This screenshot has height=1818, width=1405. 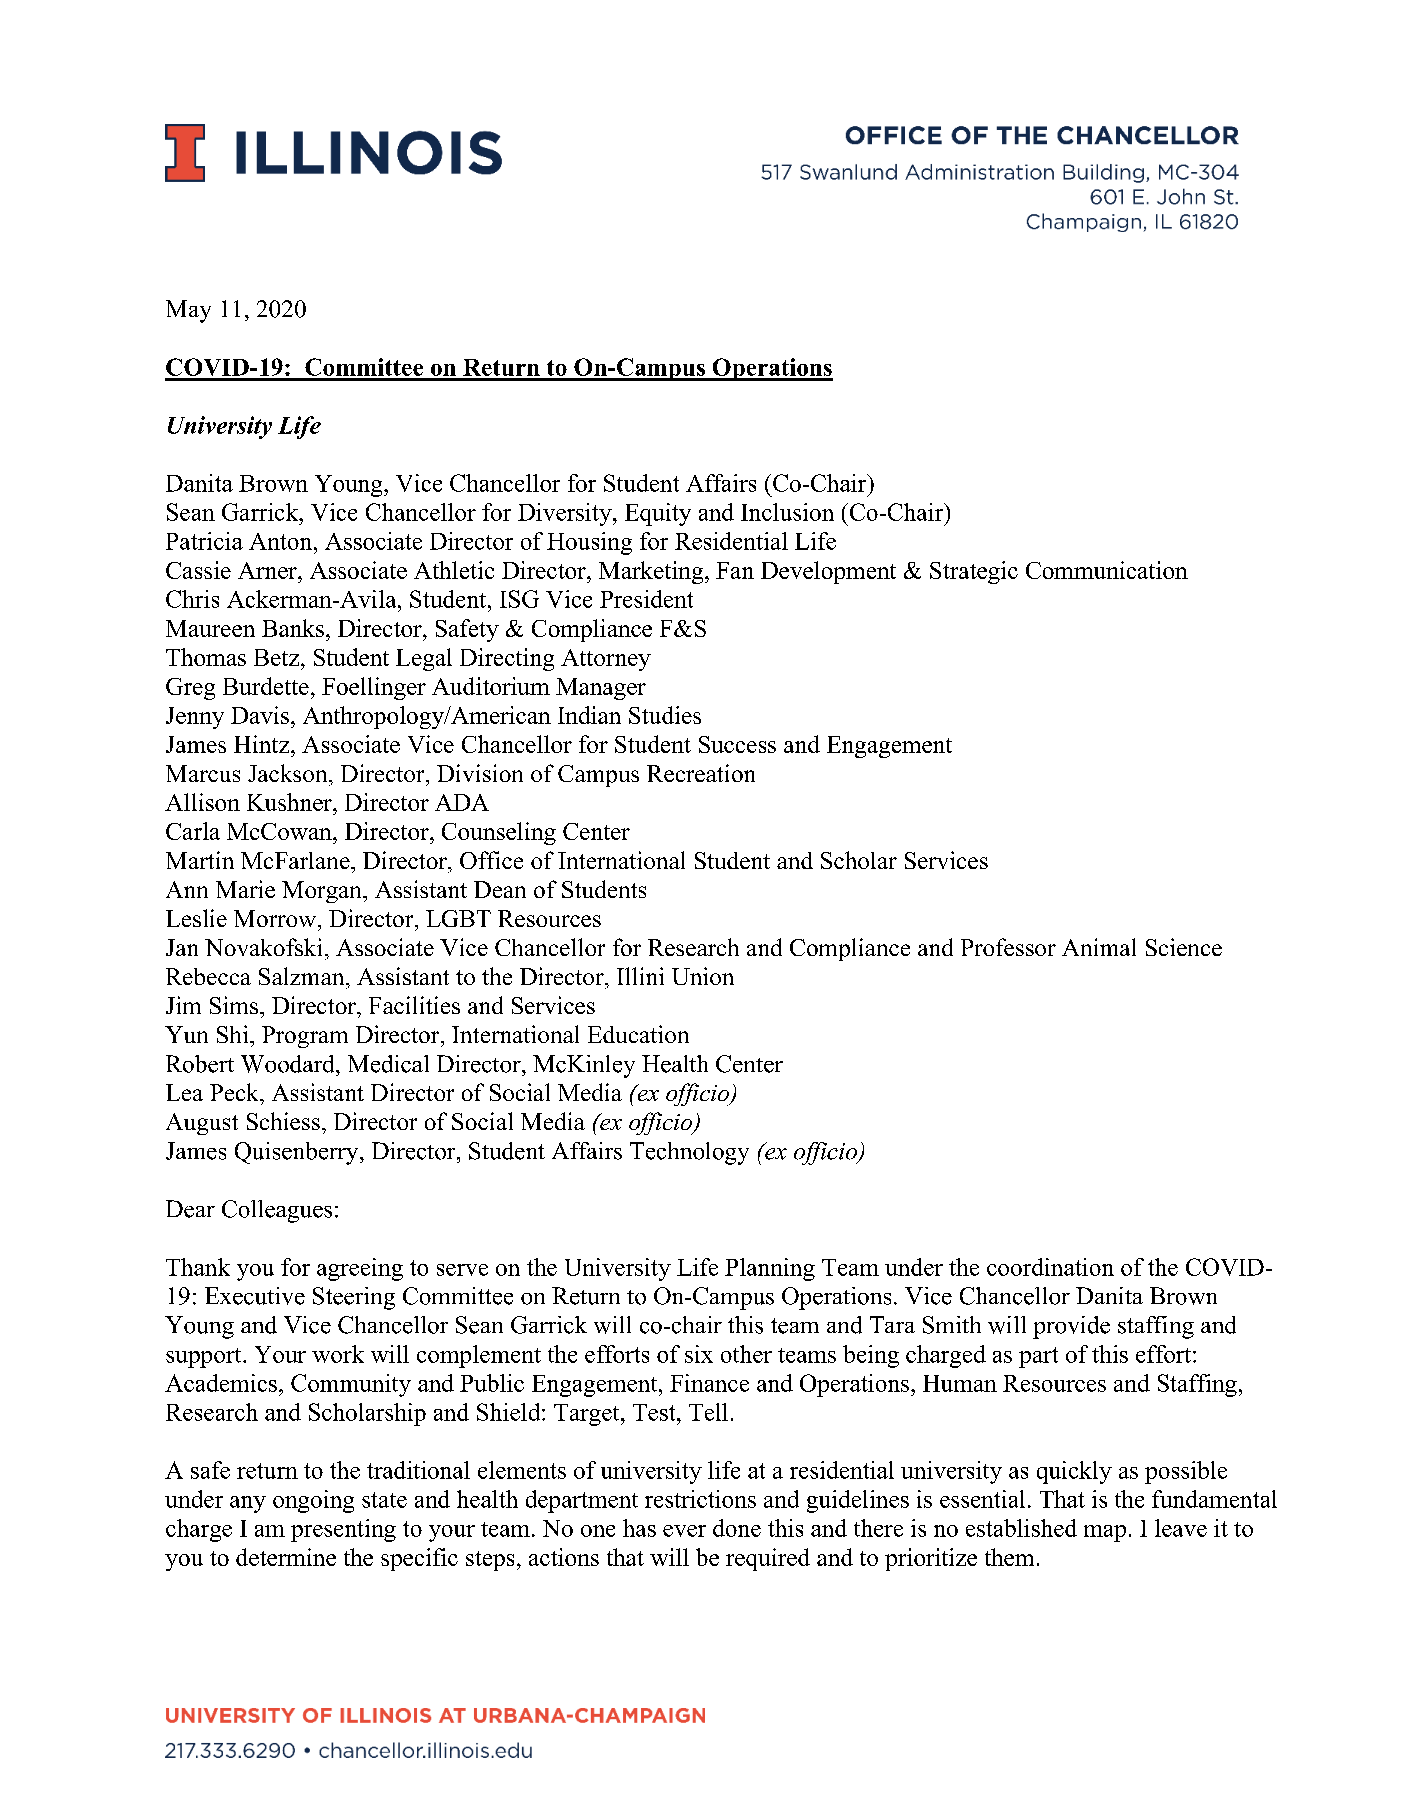 I want to click on ever, so click(x=684, y=1531).
